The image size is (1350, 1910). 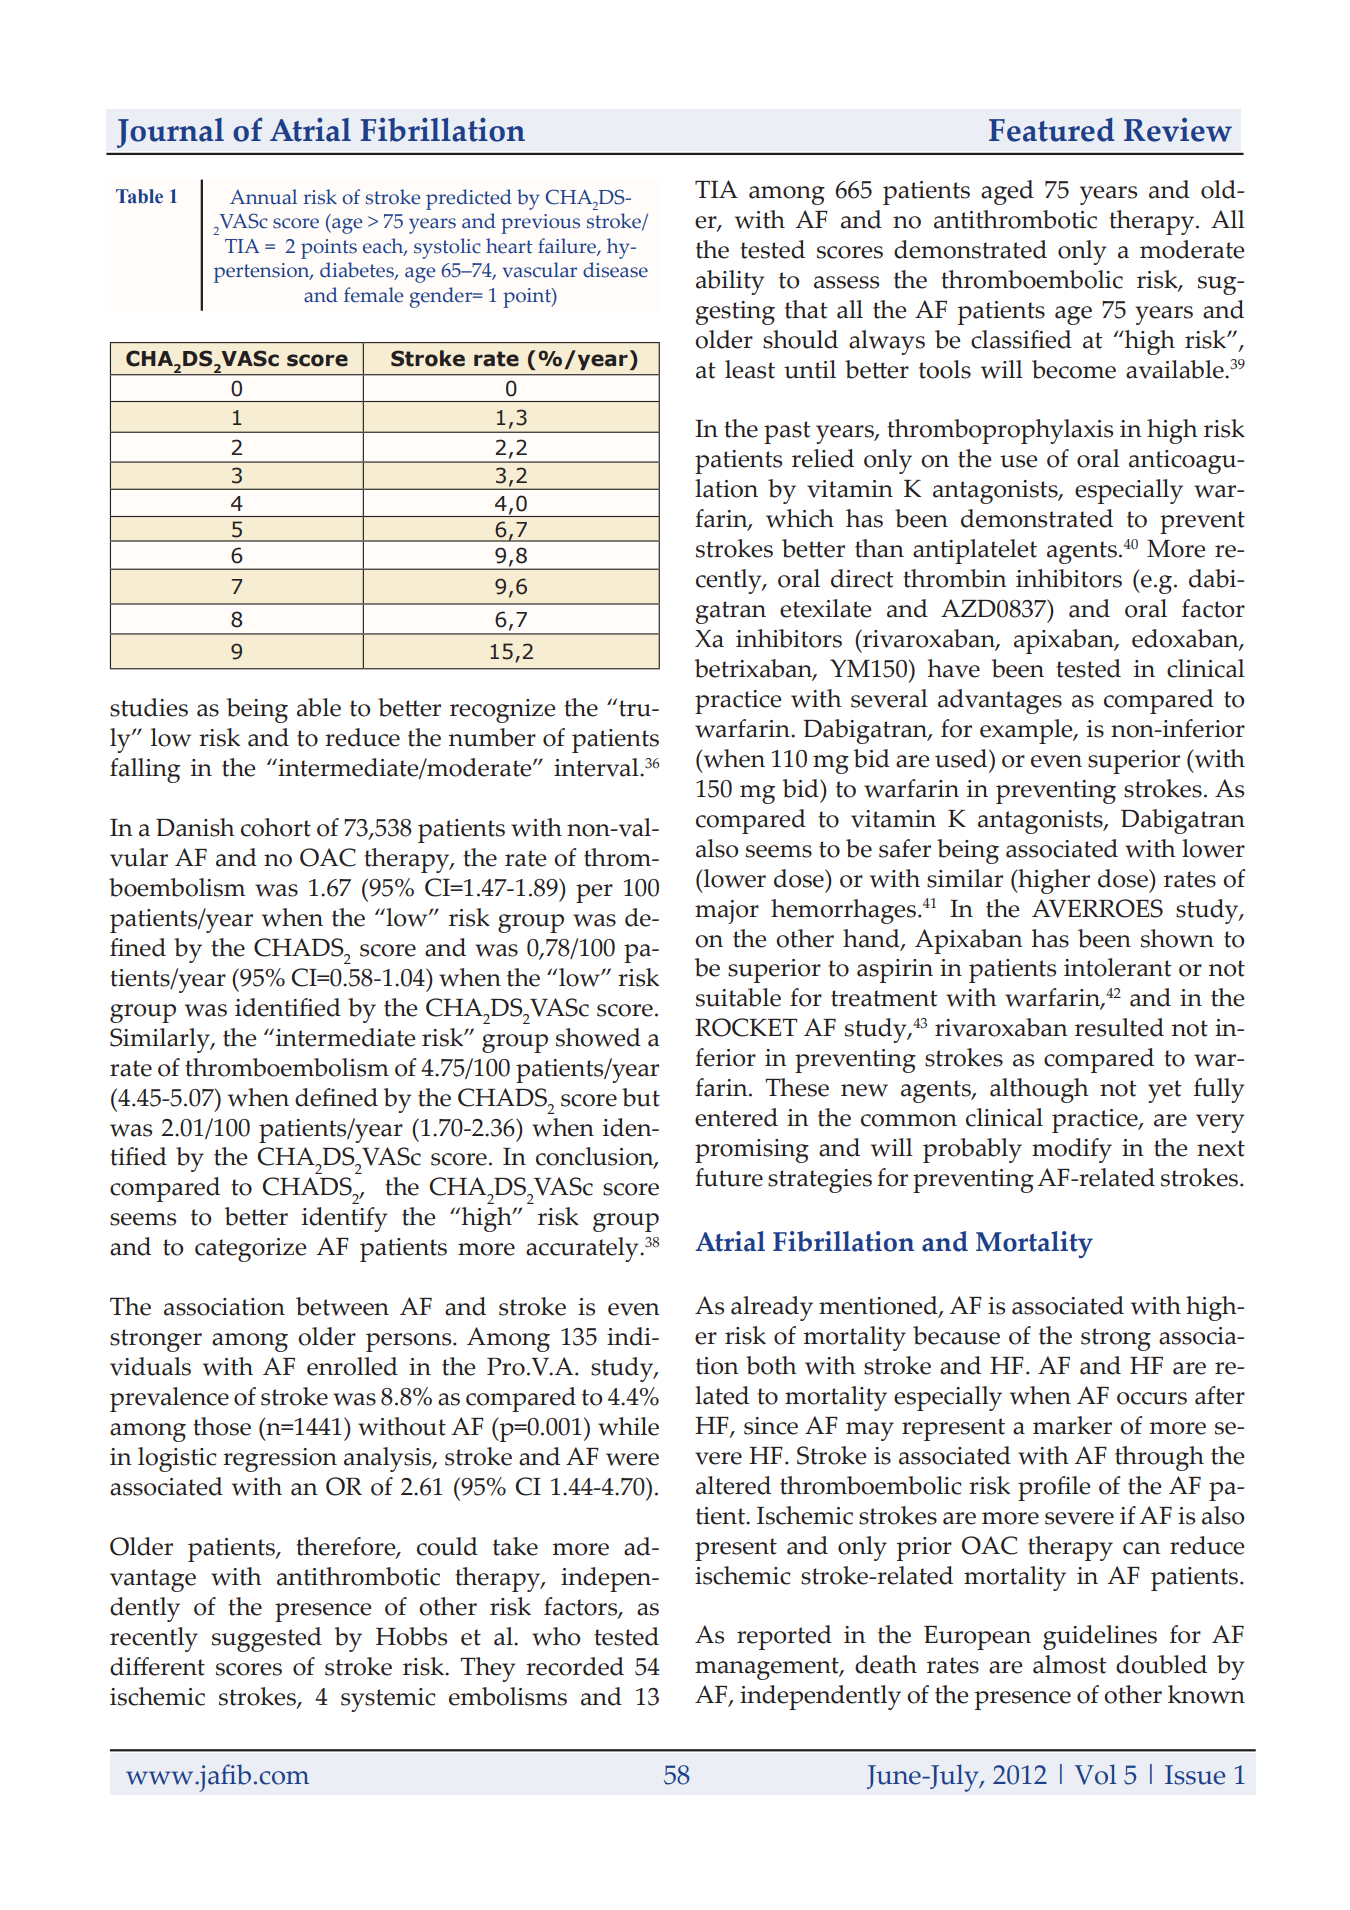 What do you see at coordinates (276, 827) in the screenshot?
I see `cohort` at bounding box center [276, 827].
